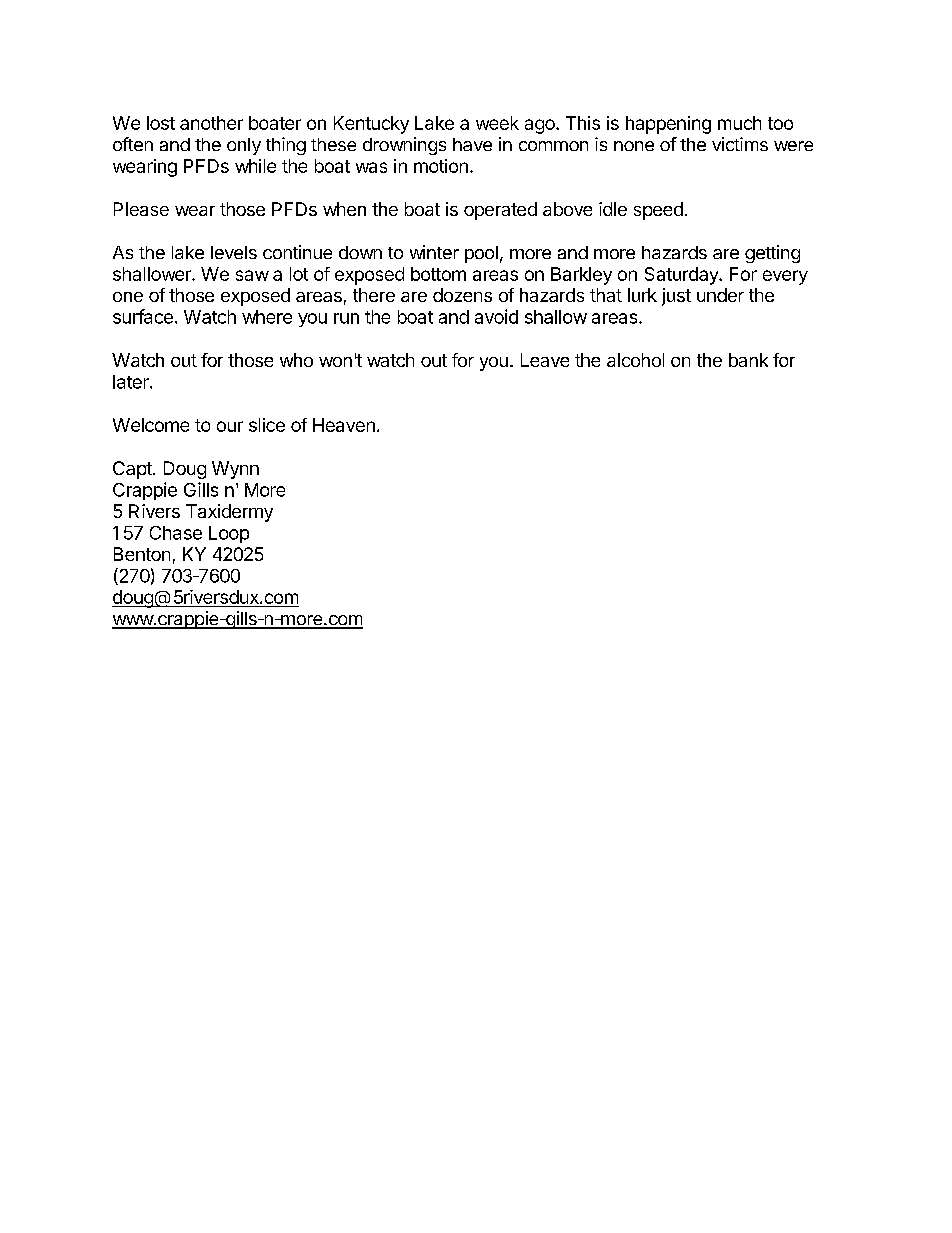 The height and width of the document is (1233, 952). I want to click on Heaven, so click(344, 425).
